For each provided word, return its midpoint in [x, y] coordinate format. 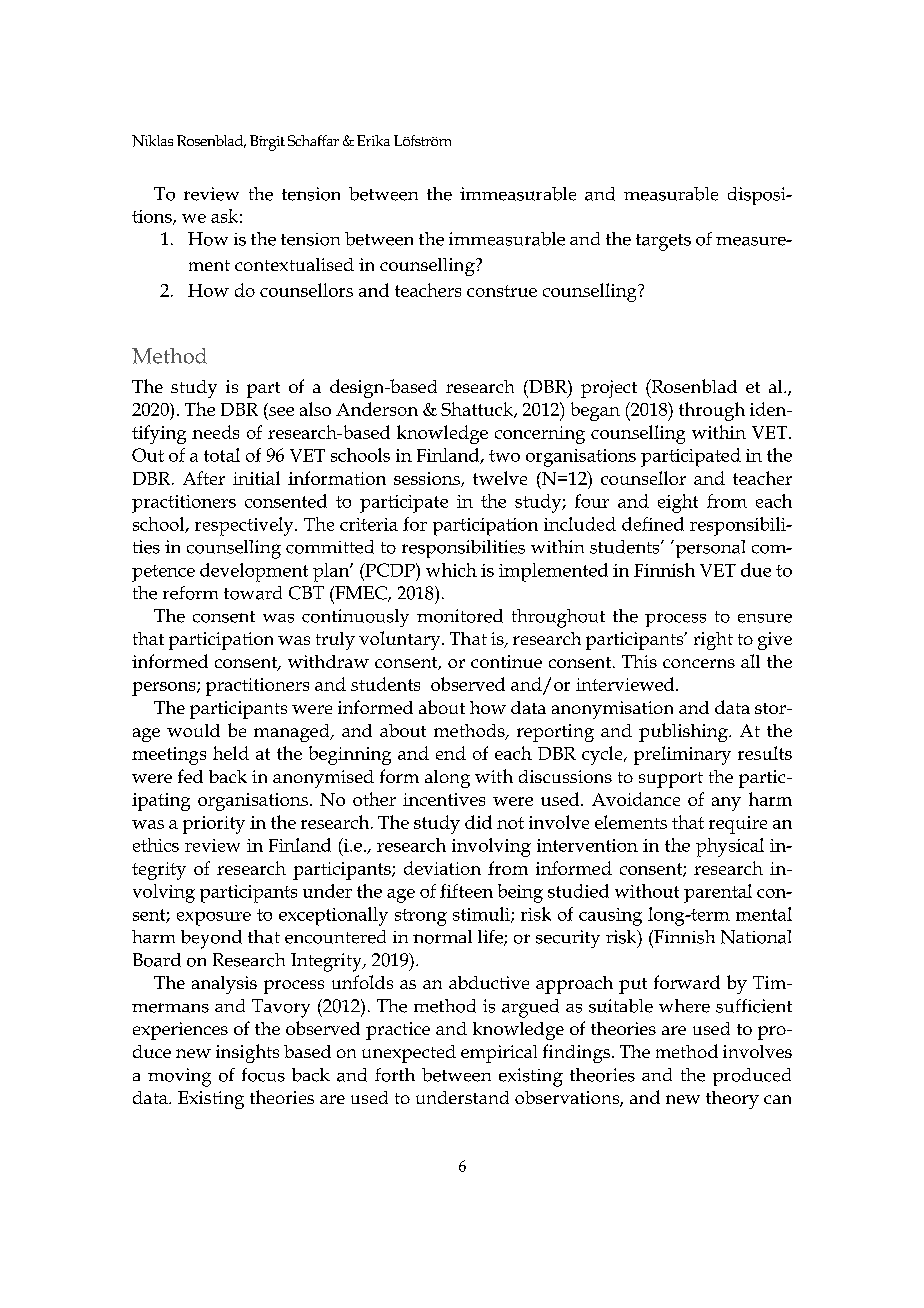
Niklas [152, 141]
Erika [373, 140]
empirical [499, 1054]
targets [663, 242]
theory [732, 1100]
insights [247, 1053]
